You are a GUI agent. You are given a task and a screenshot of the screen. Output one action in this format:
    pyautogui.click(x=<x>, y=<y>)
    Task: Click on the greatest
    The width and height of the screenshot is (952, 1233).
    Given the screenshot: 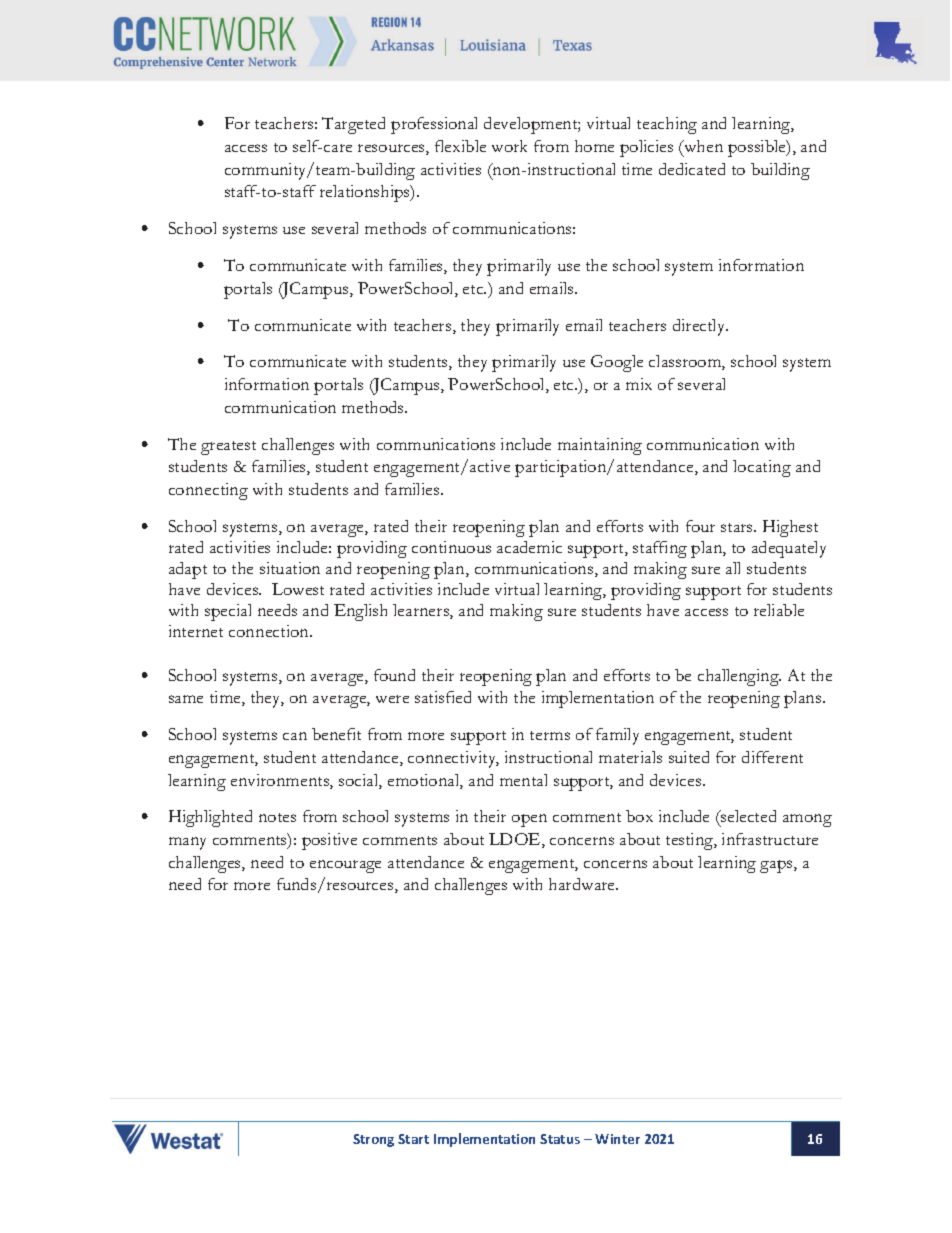 What is the action you would take?
    pyautogui.click(x=228, y=448)
